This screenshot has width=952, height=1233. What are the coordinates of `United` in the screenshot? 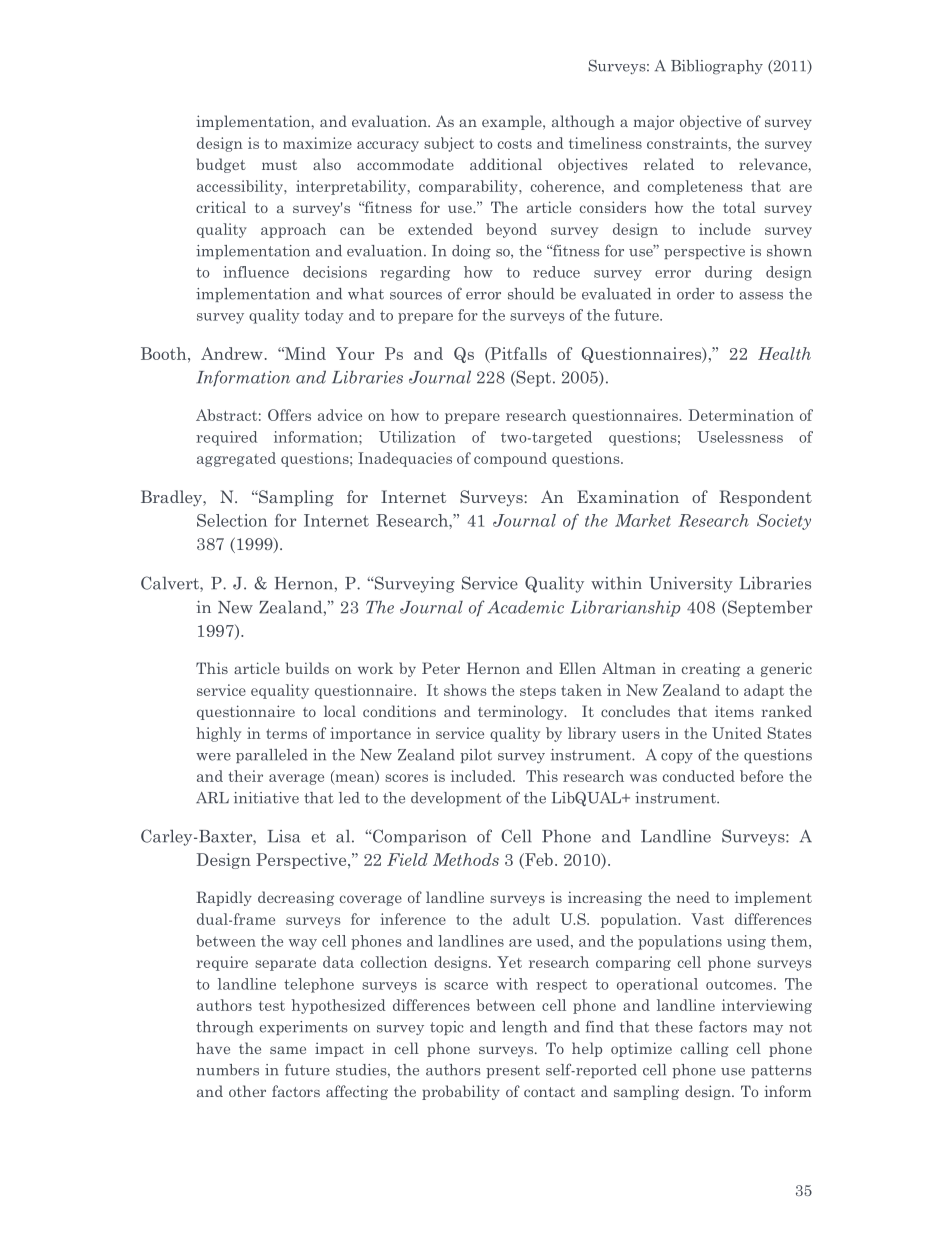 It's located at (737, 733).
